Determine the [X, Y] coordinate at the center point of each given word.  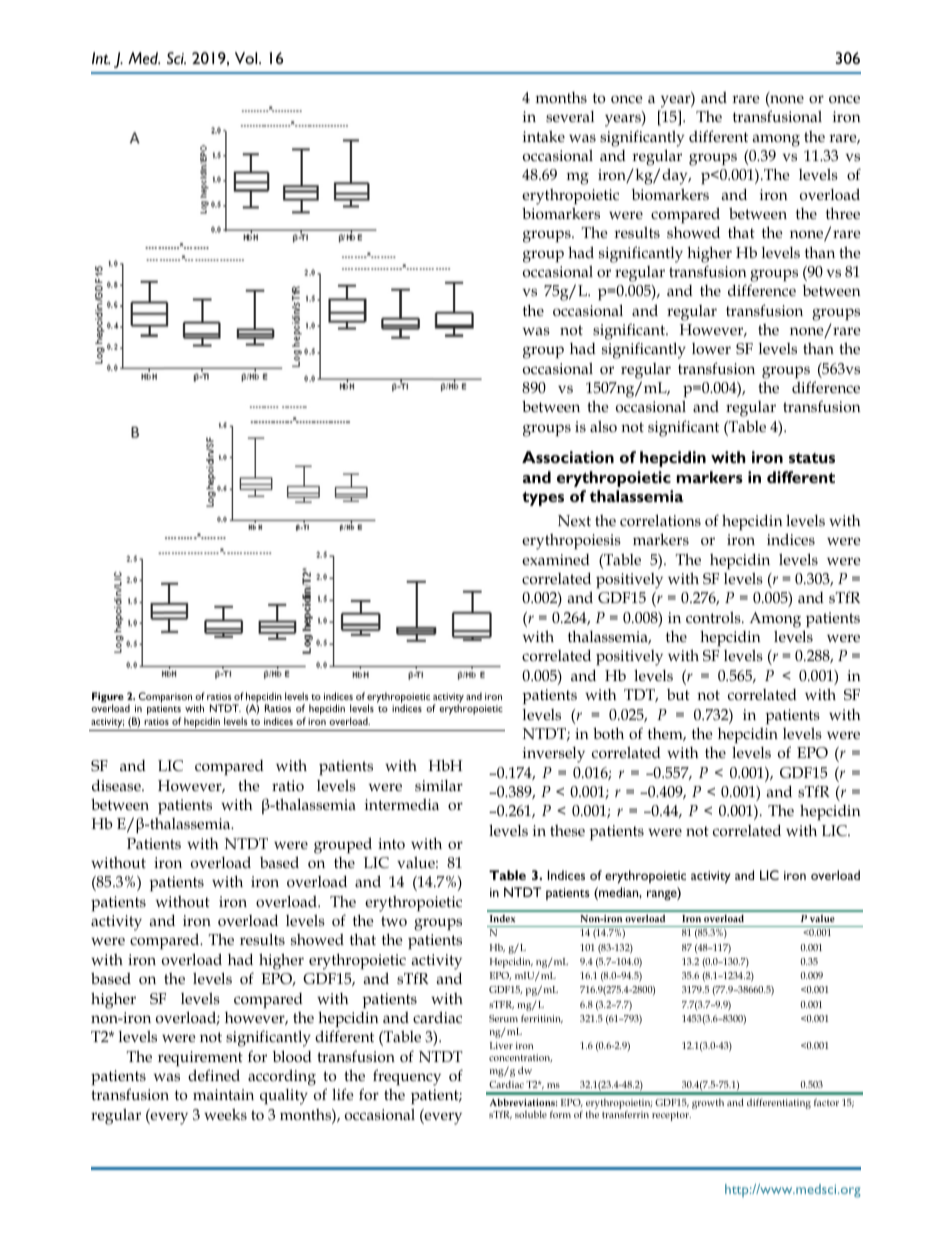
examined [556, 559]
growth [708, 1104]
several [570, 116]
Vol [247, 58]
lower [711, 348]
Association [568, 457]
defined [214, 1075]
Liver [501, 1045]
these [567, 830]
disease [117, 785]
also [603, 427]
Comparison [165, 697]
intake [544, 136]
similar [439, 786]
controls [714, 618]
